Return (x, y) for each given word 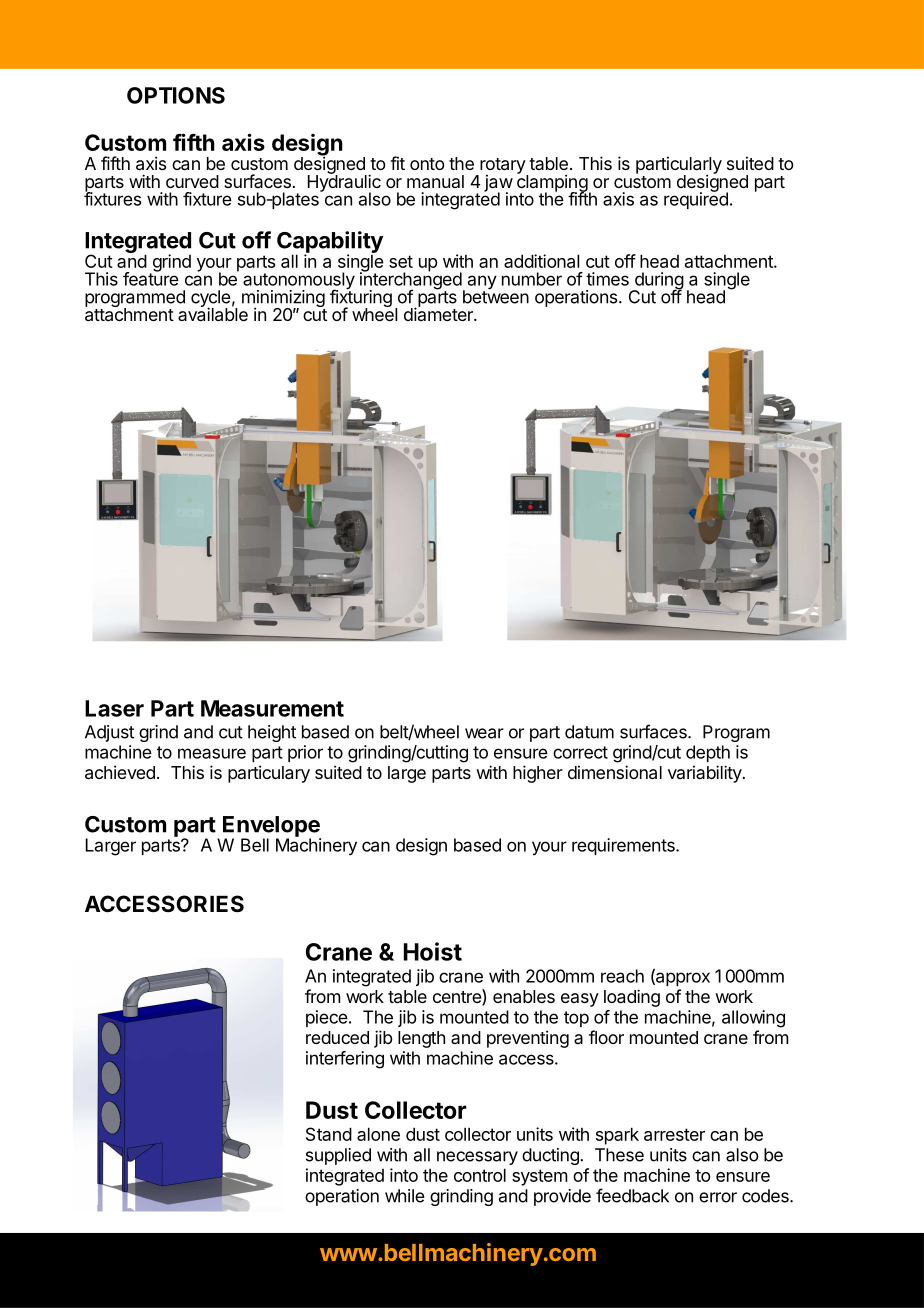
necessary (477, 1158)
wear (484, 733)
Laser (114, 708)
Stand (329, 1134)
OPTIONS (176, 95)
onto (427, 164)
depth (708, 753)
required (696, 199)
